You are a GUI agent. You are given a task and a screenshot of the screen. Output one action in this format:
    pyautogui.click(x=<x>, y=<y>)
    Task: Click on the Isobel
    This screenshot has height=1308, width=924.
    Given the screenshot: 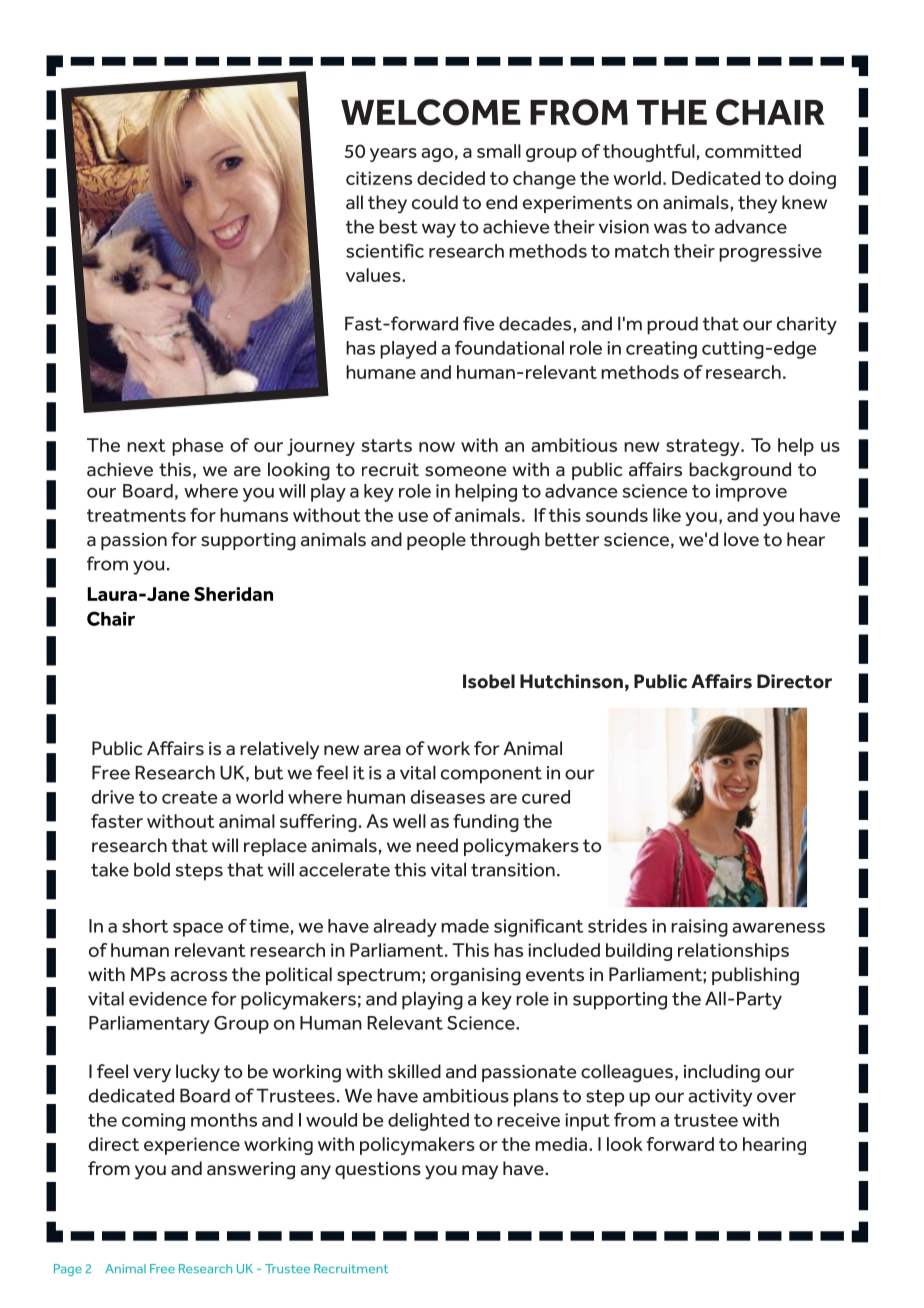 What is the action you would take?
    pyautogui.click(x=489, y=681)
